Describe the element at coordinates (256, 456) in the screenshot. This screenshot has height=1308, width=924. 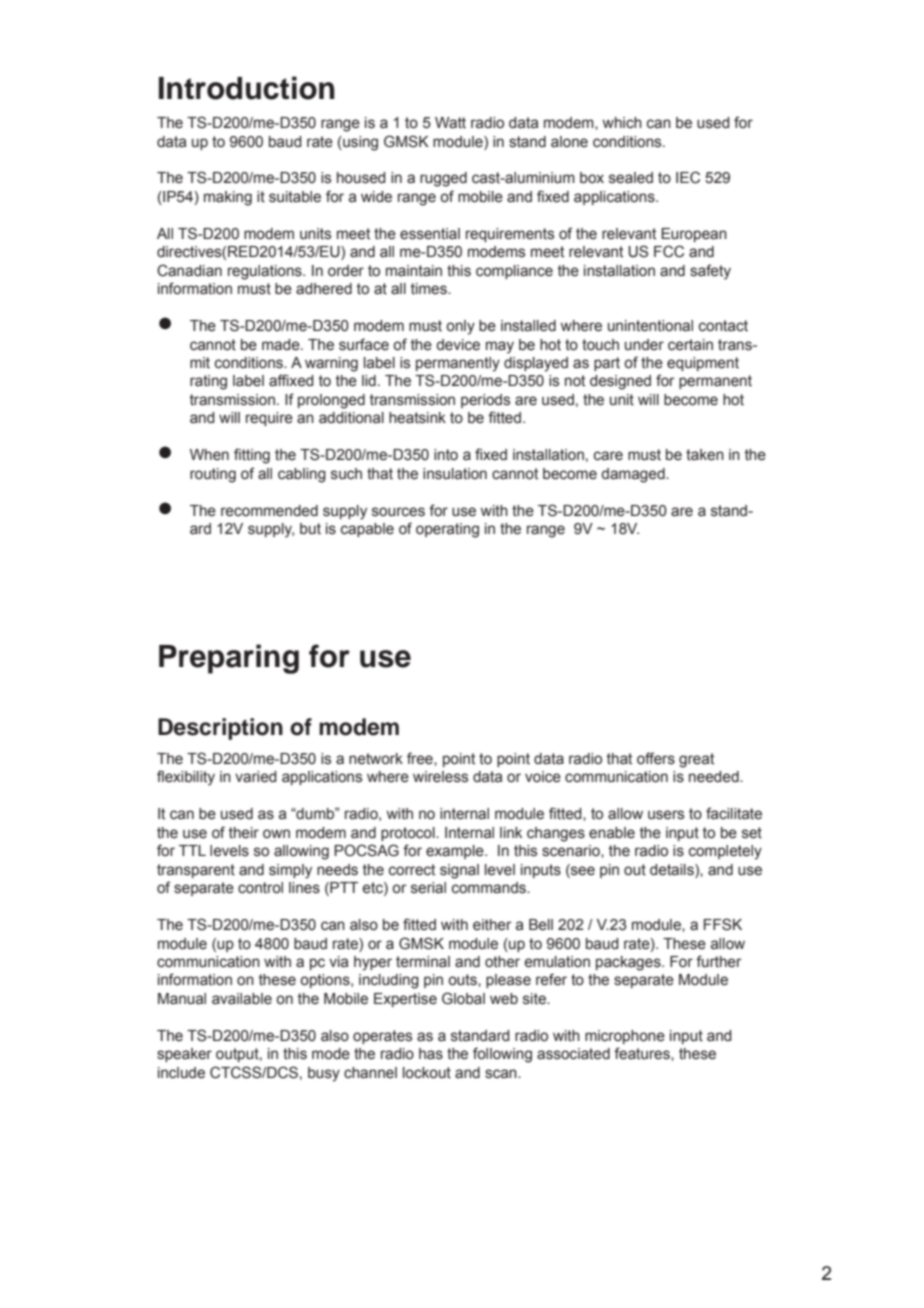
I see `tting` at that location.
